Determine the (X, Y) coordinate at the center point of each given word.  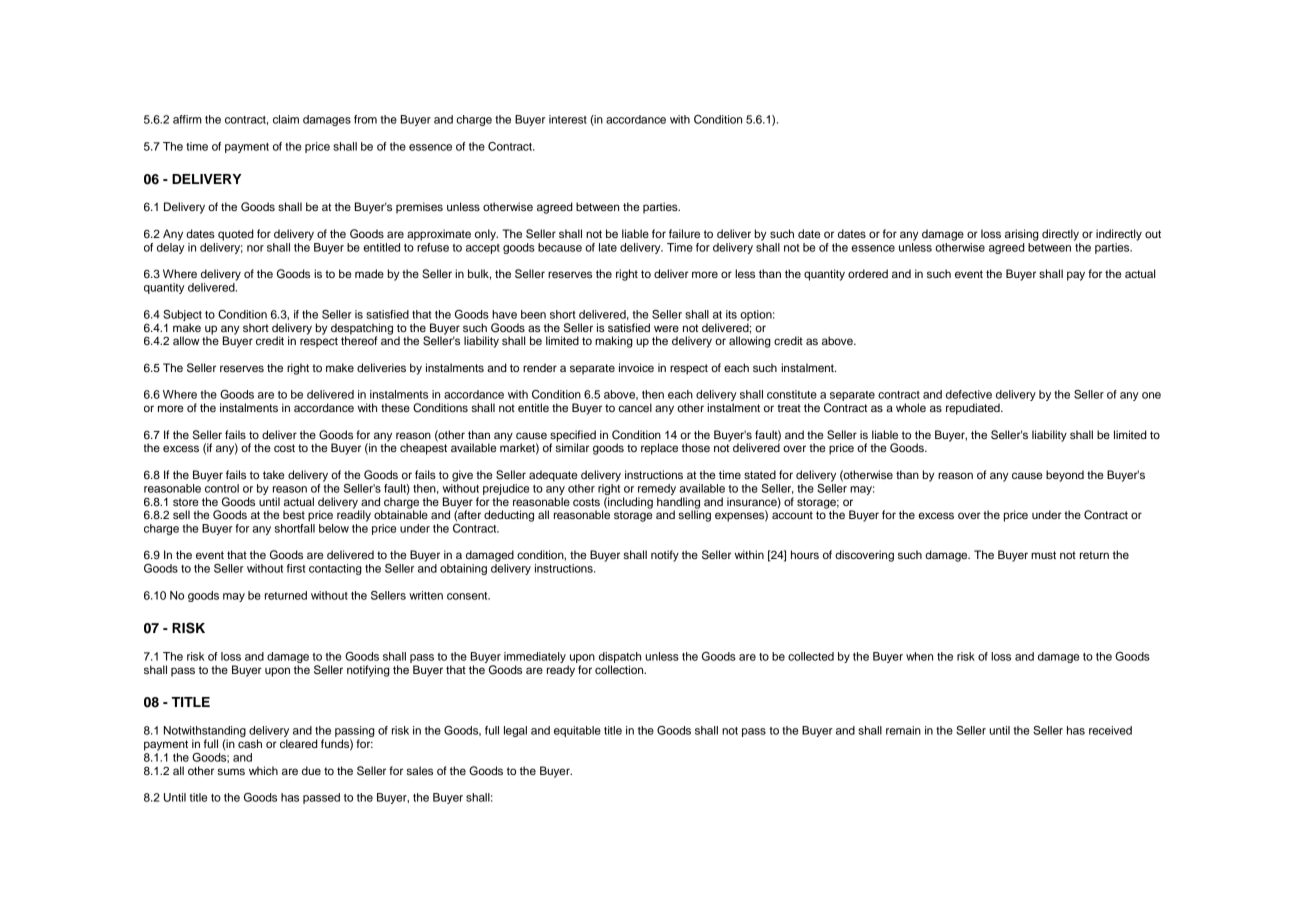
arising (1022, 235)
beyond (1065, 476)
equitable (577, 731)
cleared (299, 743)
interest (568, 119)
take (274, 474)
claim (286, 119)
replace (659, 449)
